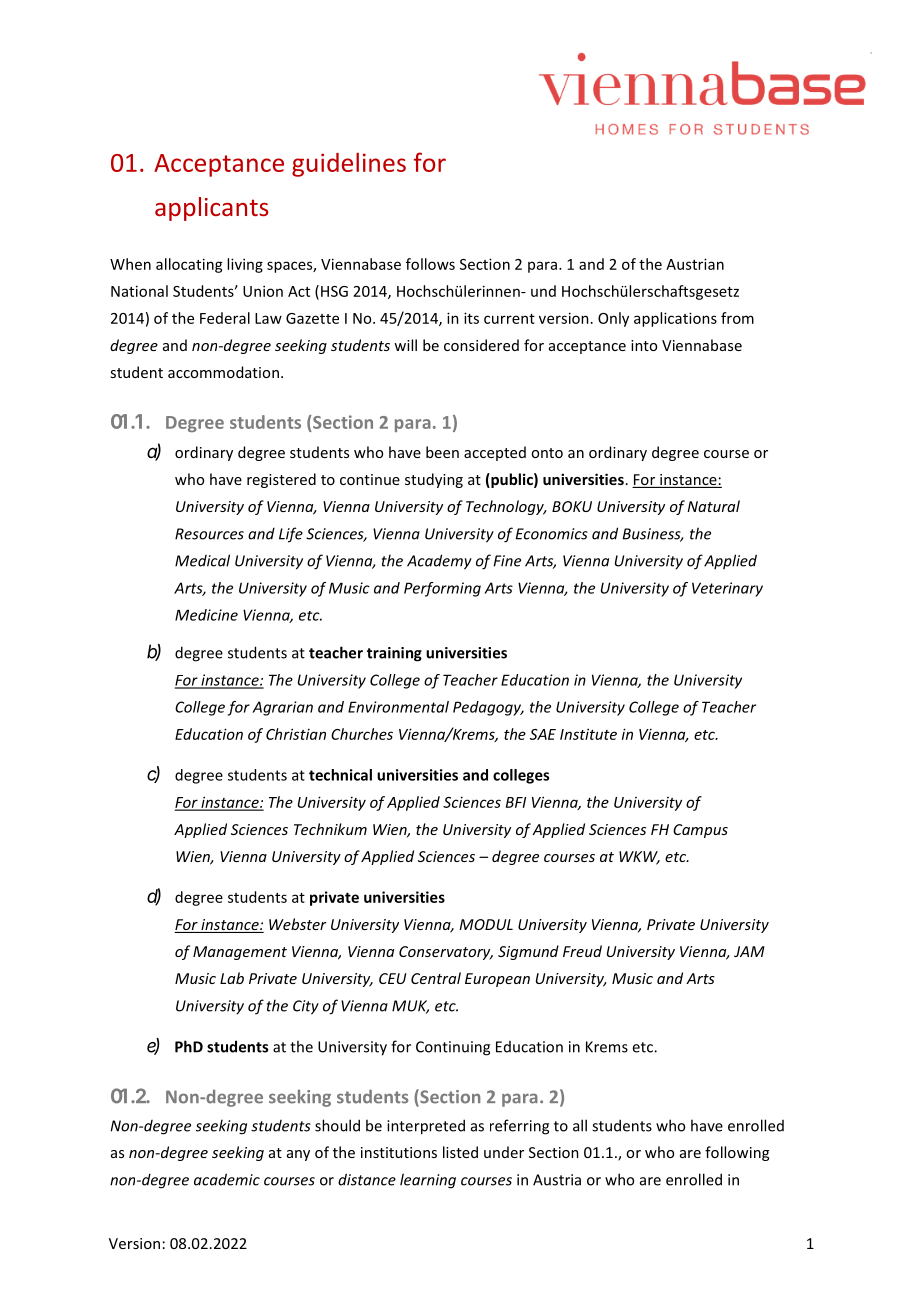 This document has width=924, height=1308. What do you see at coordinates (212, 209) in the document?
I see `applicants` at bounding box center [212, 209].
